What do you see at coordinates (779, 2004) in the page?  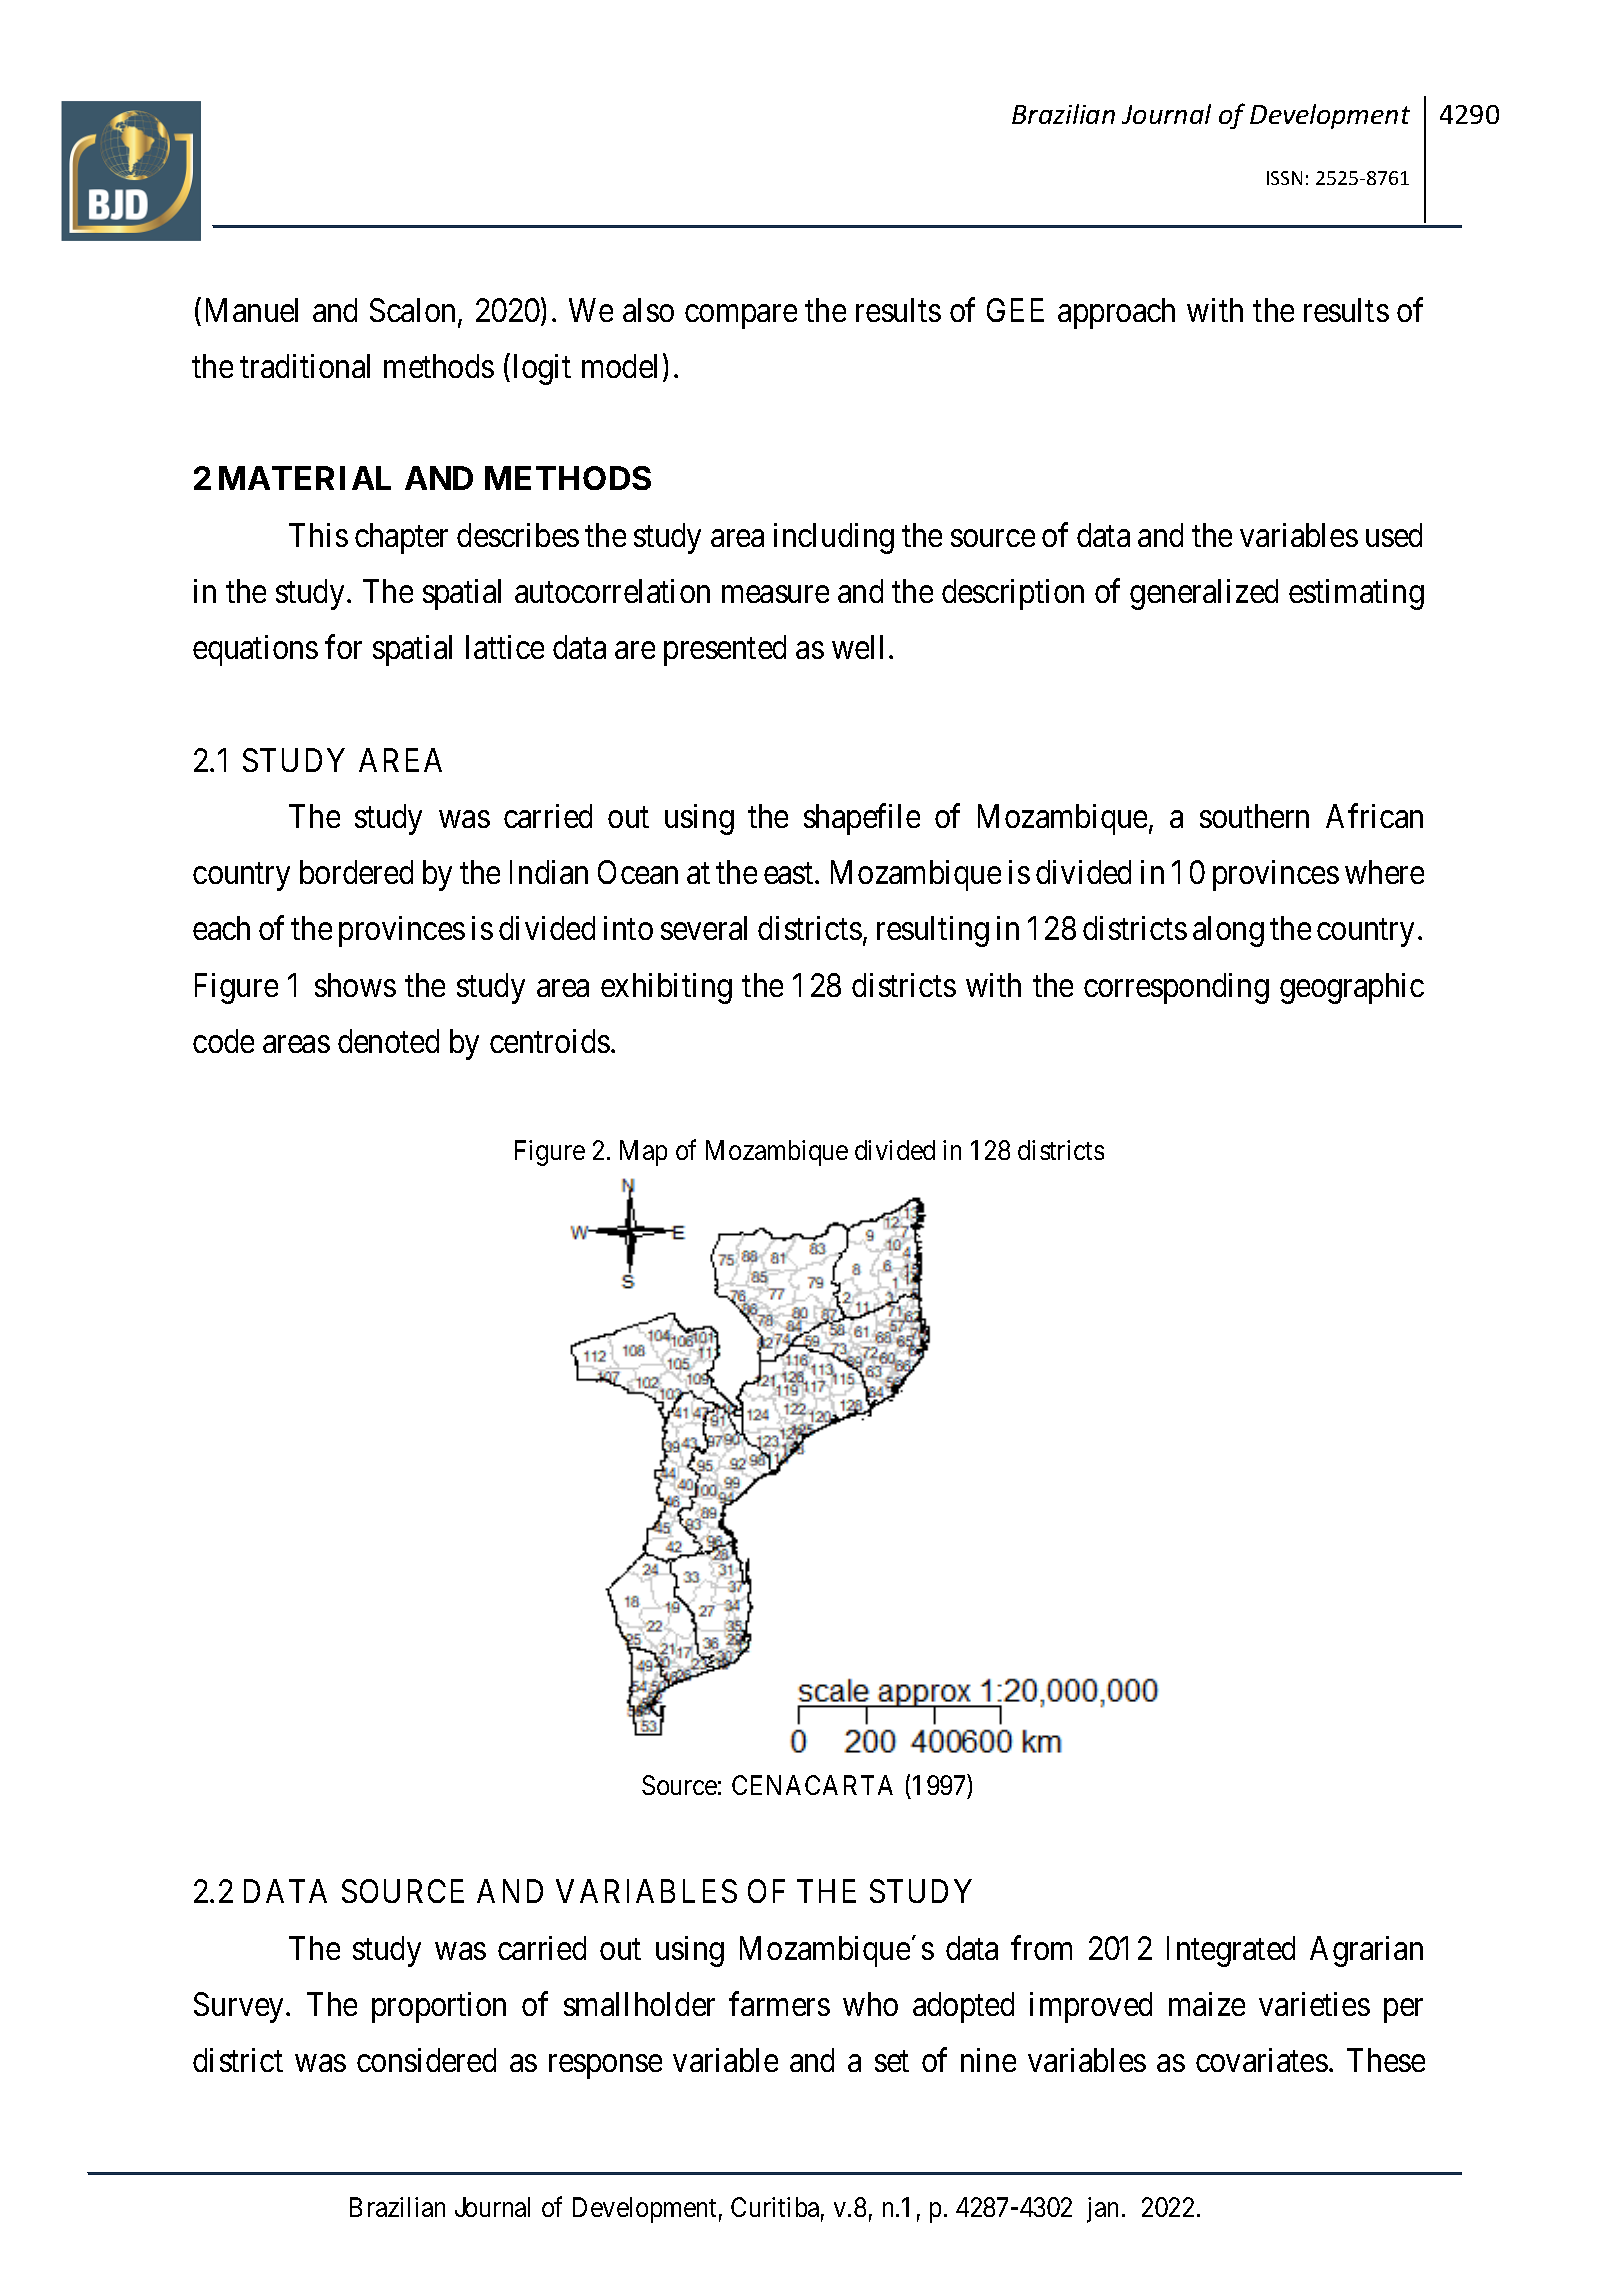 I see `farmers` at bounding box center [779, 2004].
